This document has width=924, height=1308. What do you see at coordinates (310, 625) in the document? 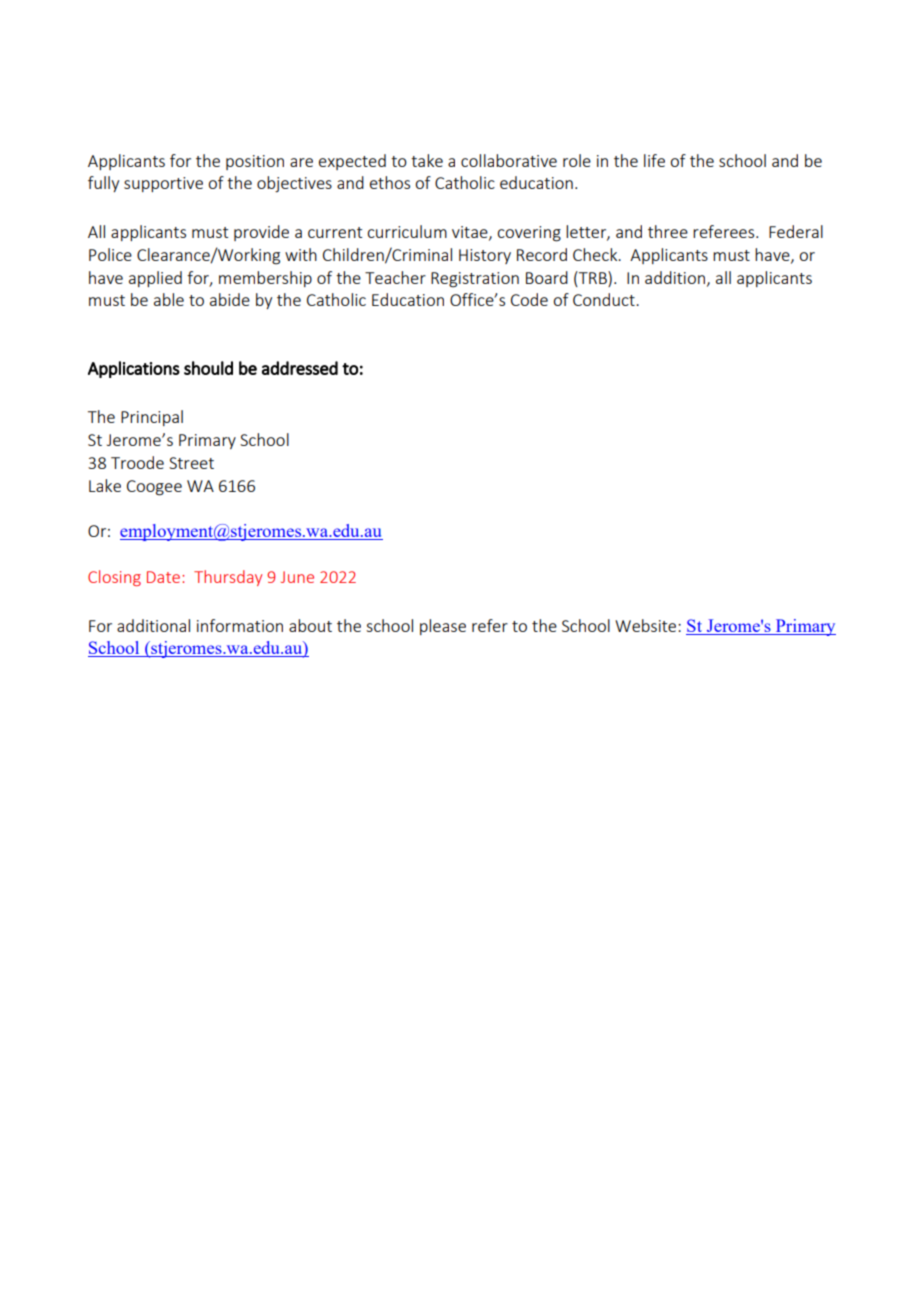
I see `about` at bounding box center [310, 625].
